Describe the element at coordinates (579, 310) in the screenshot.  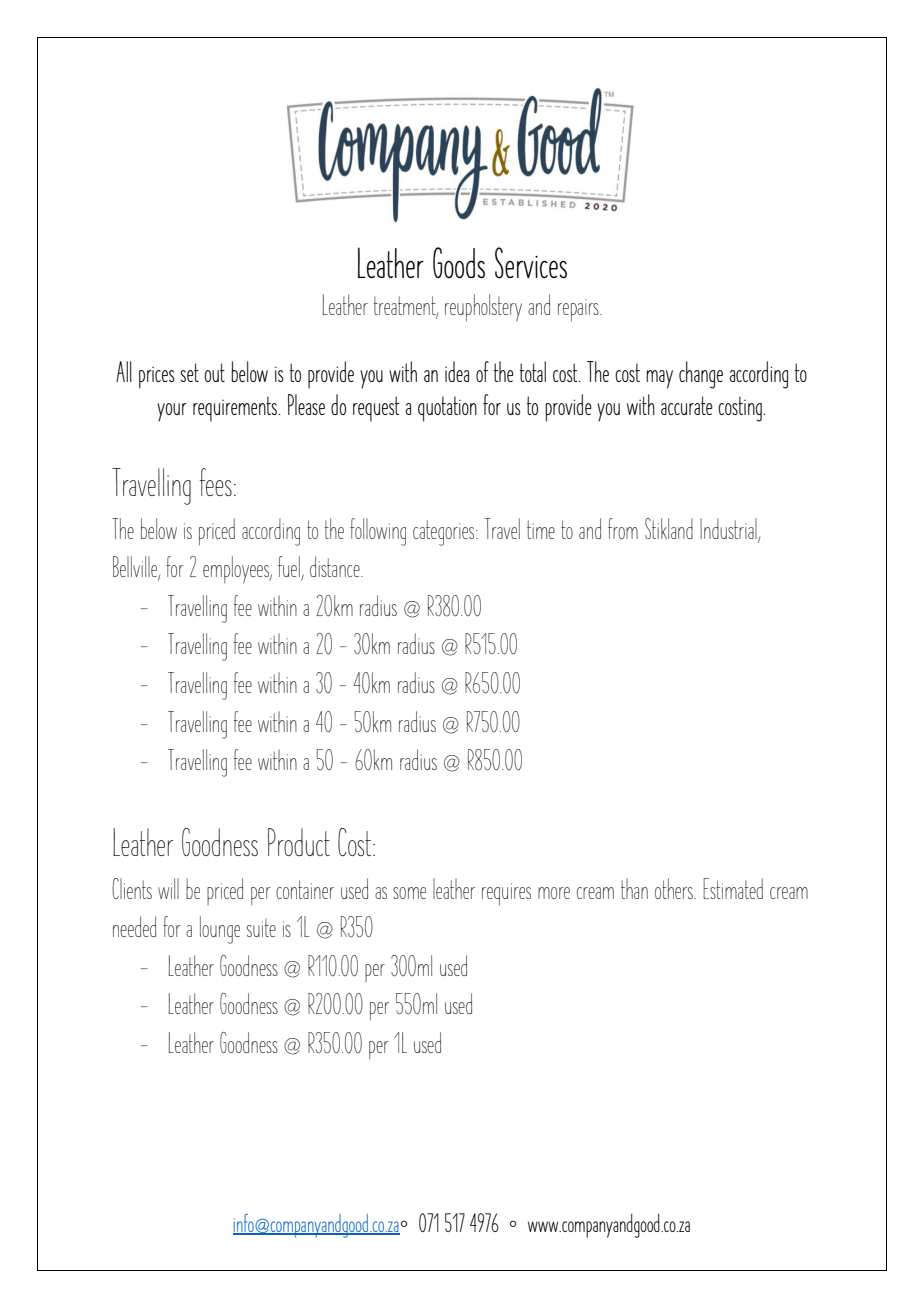
I see `repairs` at that location.
